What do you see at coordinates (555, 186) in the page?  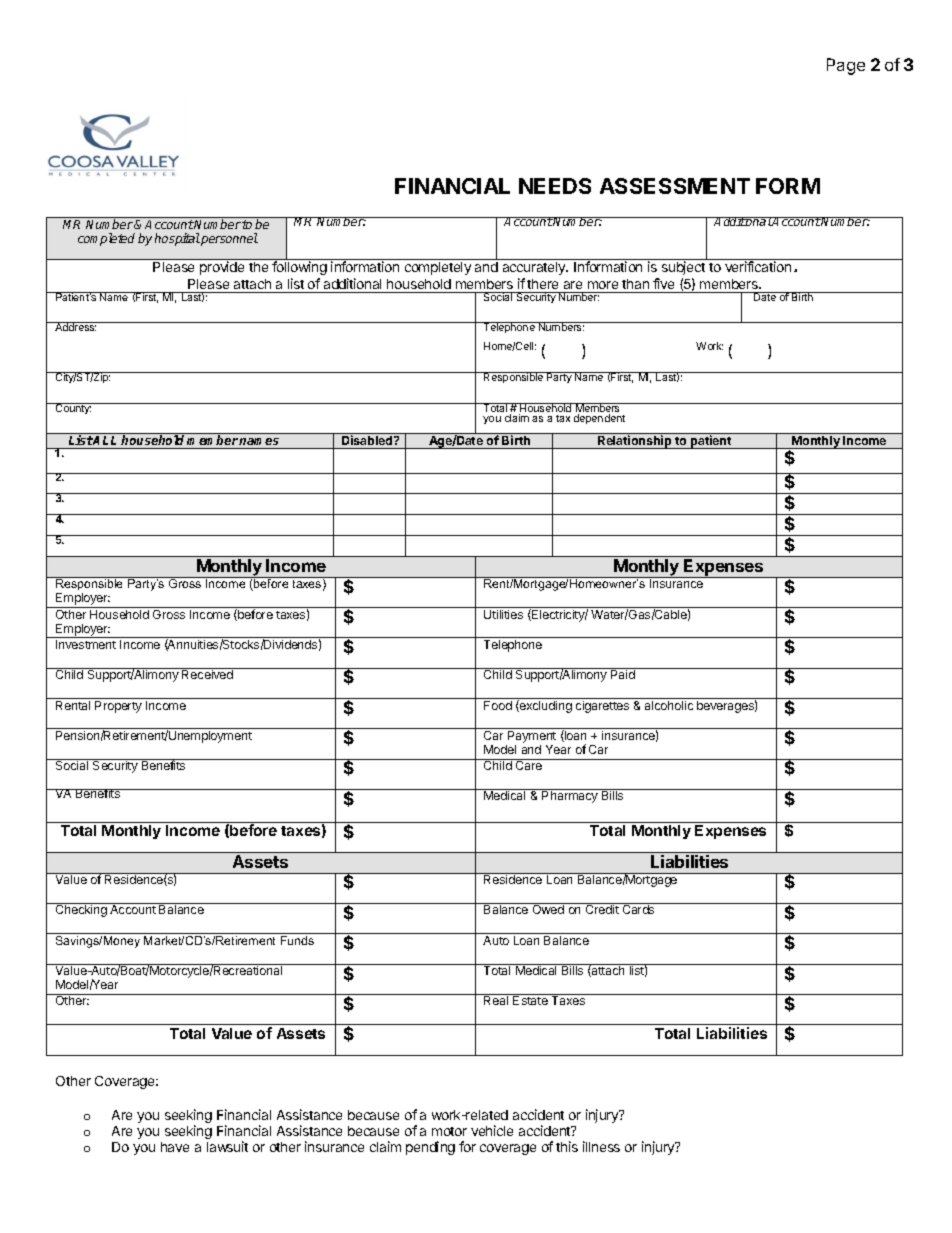 I see `NEEDS` at bounding box center [555, 186].
